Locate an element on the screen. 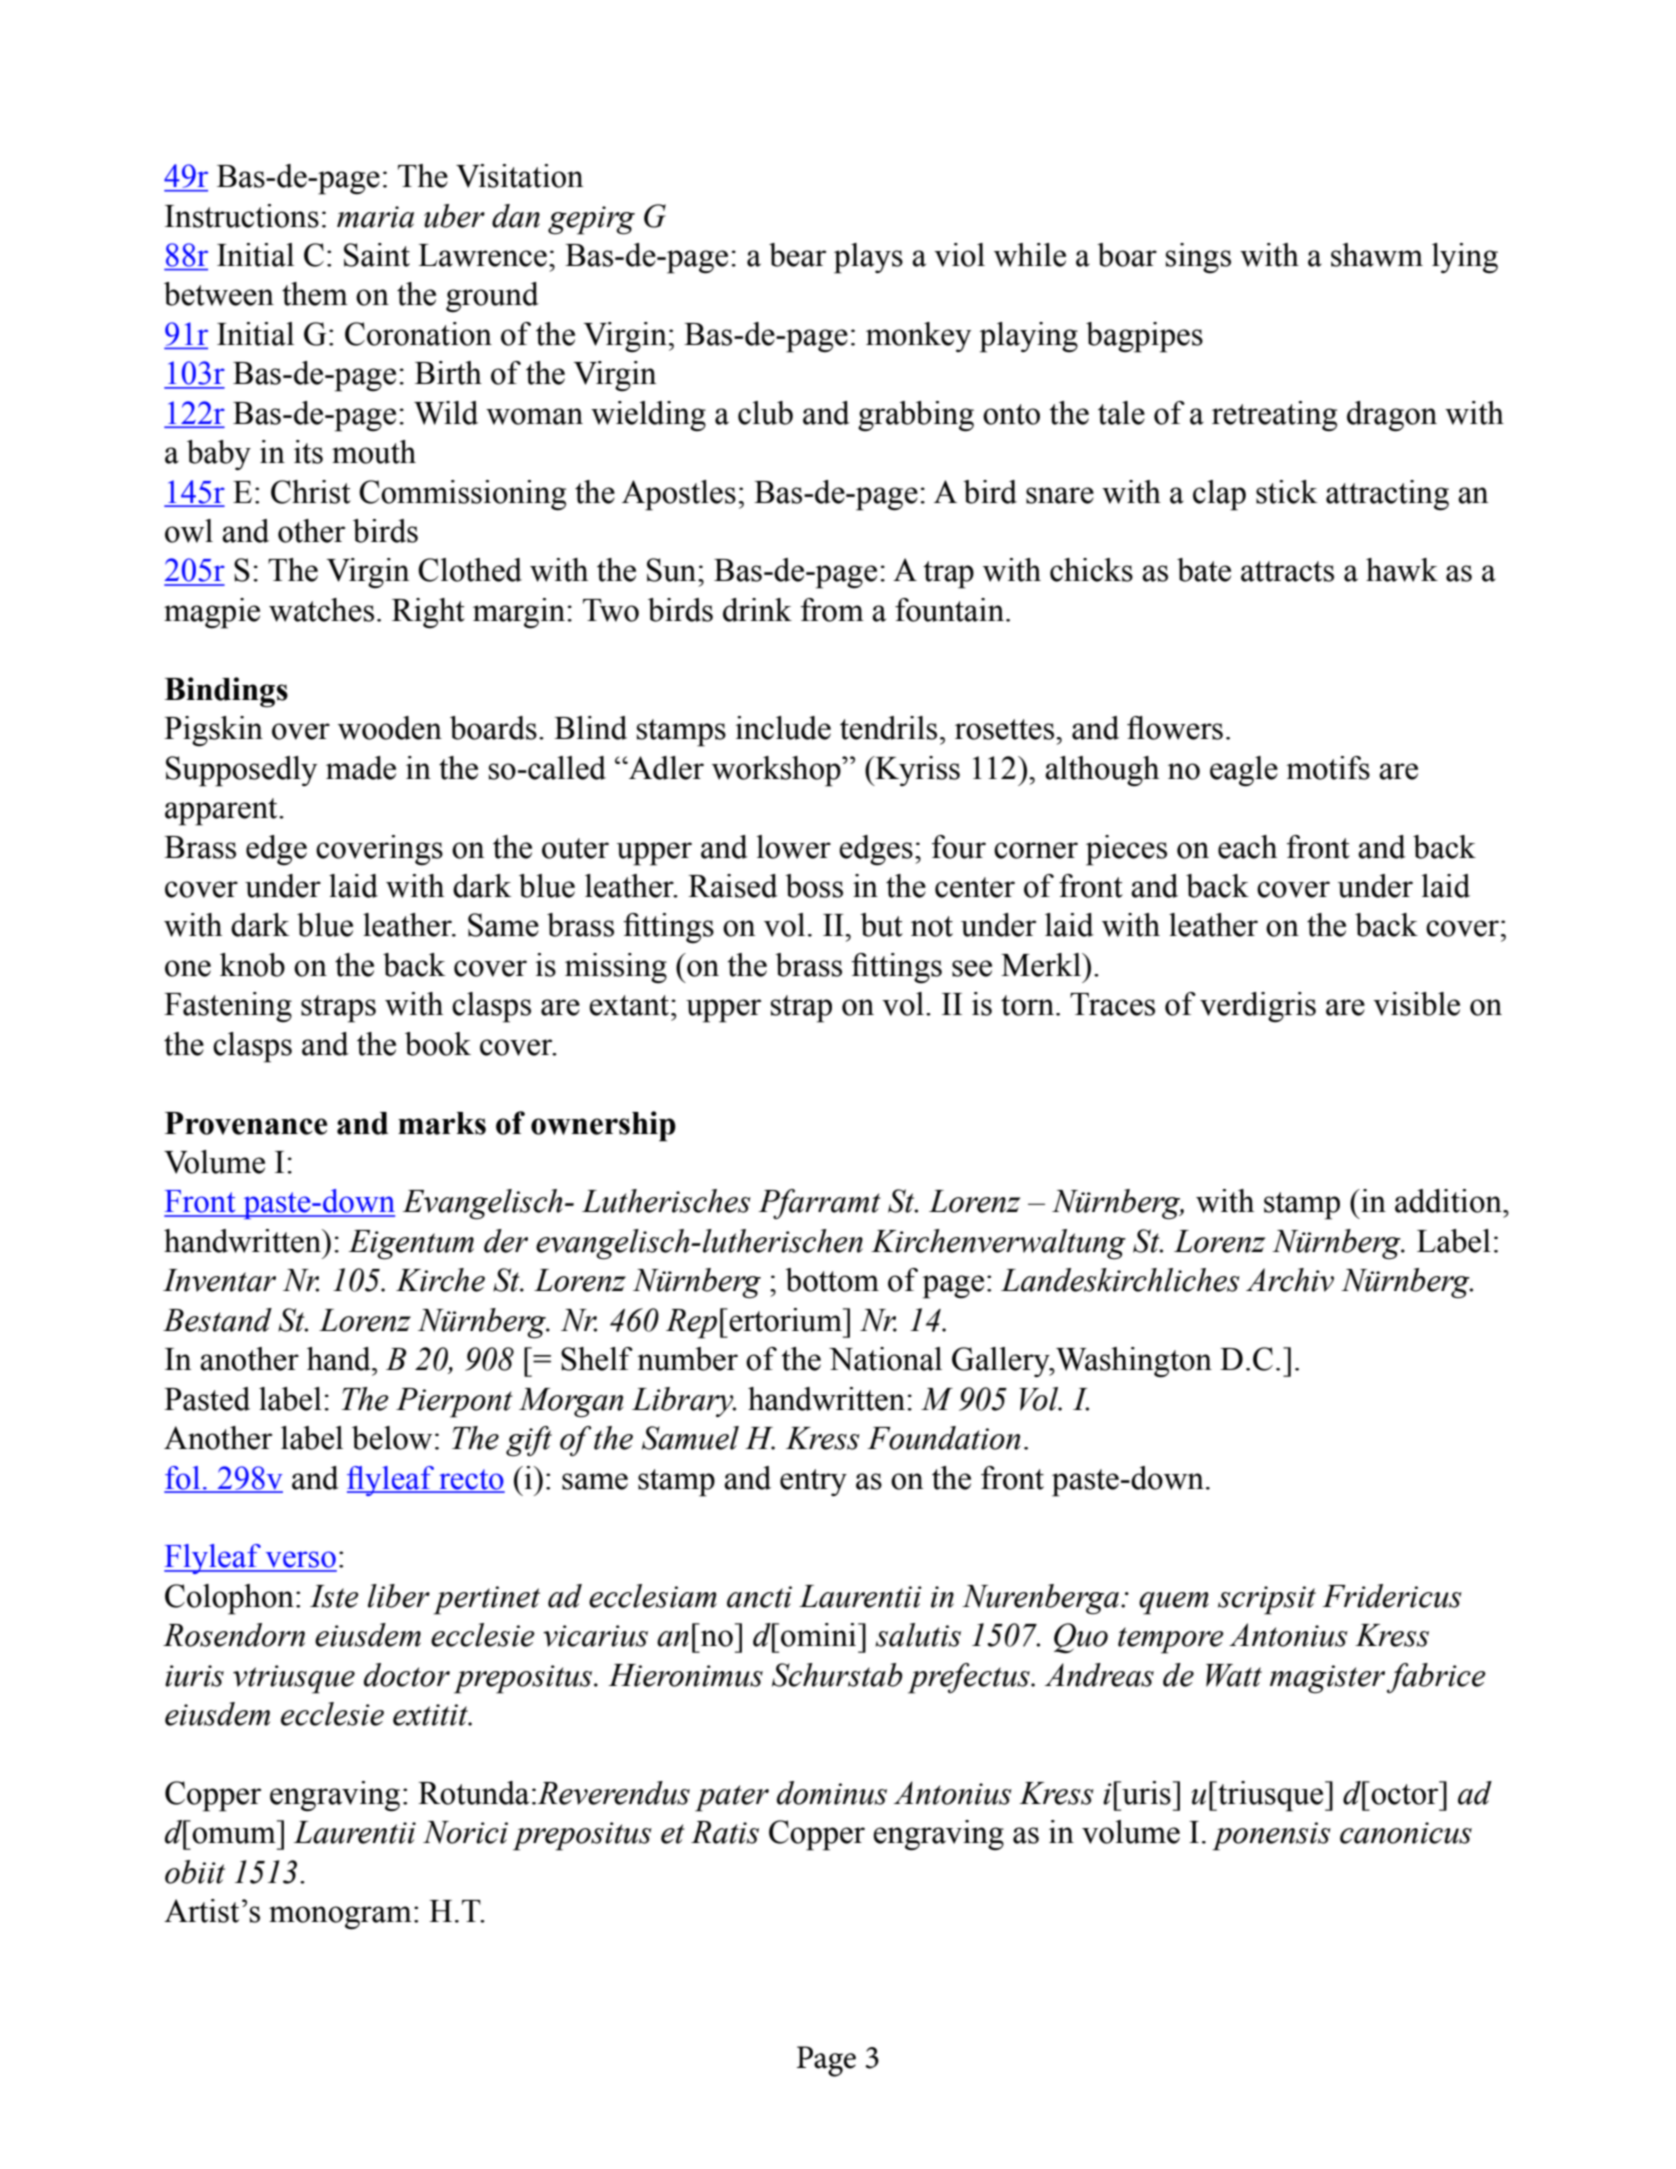  maria is located at coordinates (375, 217).
